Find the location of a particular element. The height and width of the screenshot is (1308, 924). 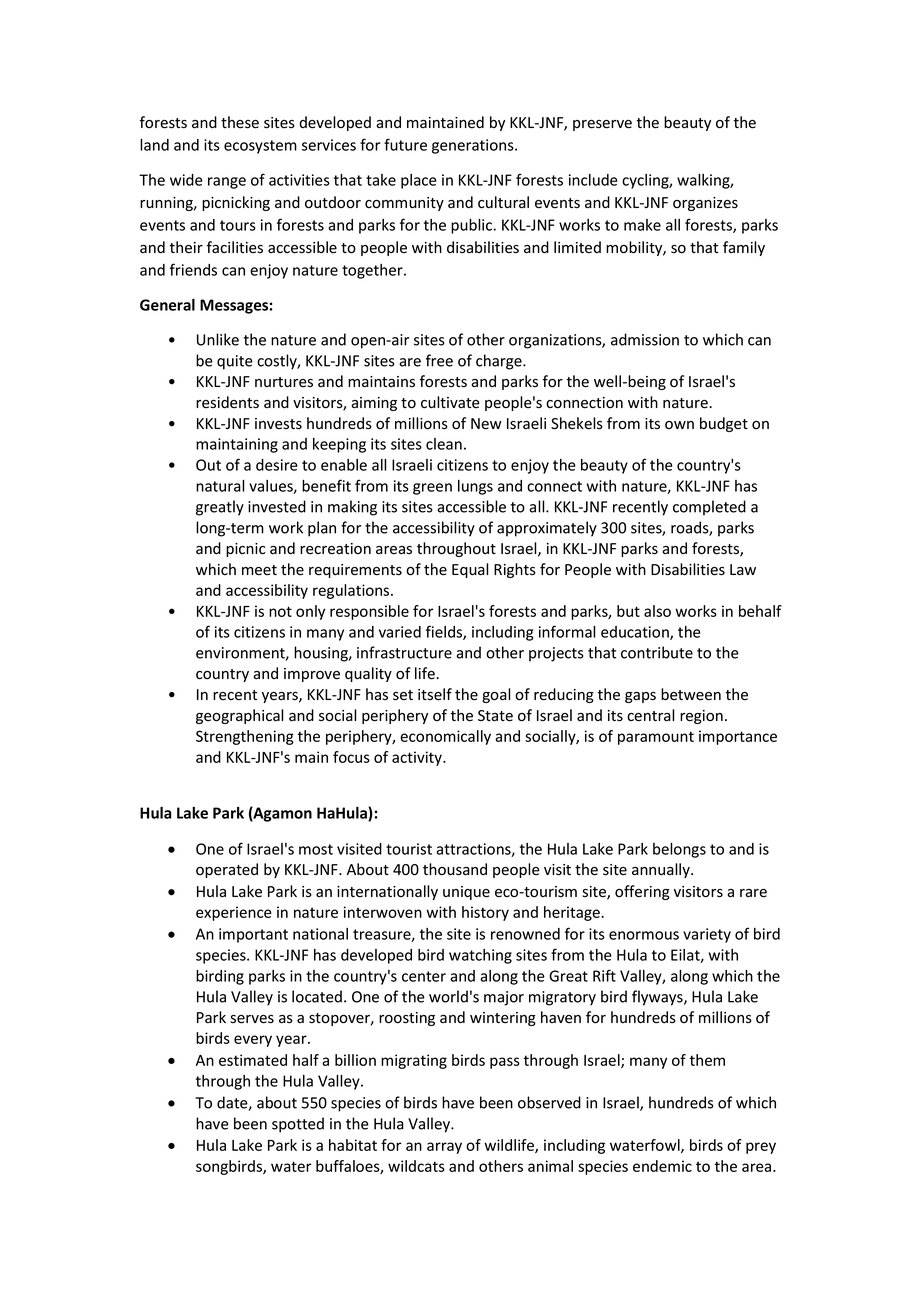

endemic is located at coordinates (662, 1166).
